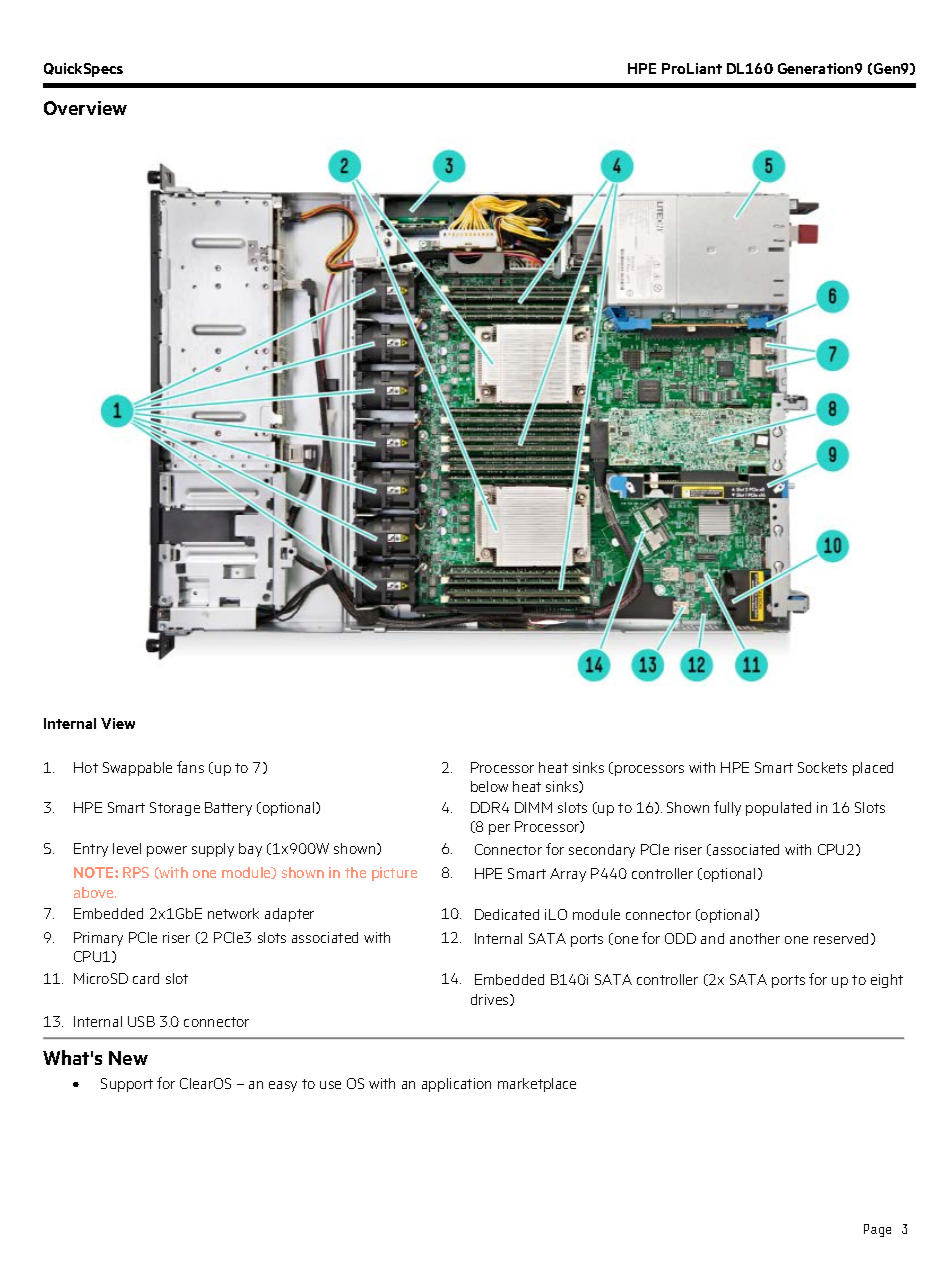  What do you see at coordinates (233, 913) in the page?
I see `network` at bounding box center [233, 913].
